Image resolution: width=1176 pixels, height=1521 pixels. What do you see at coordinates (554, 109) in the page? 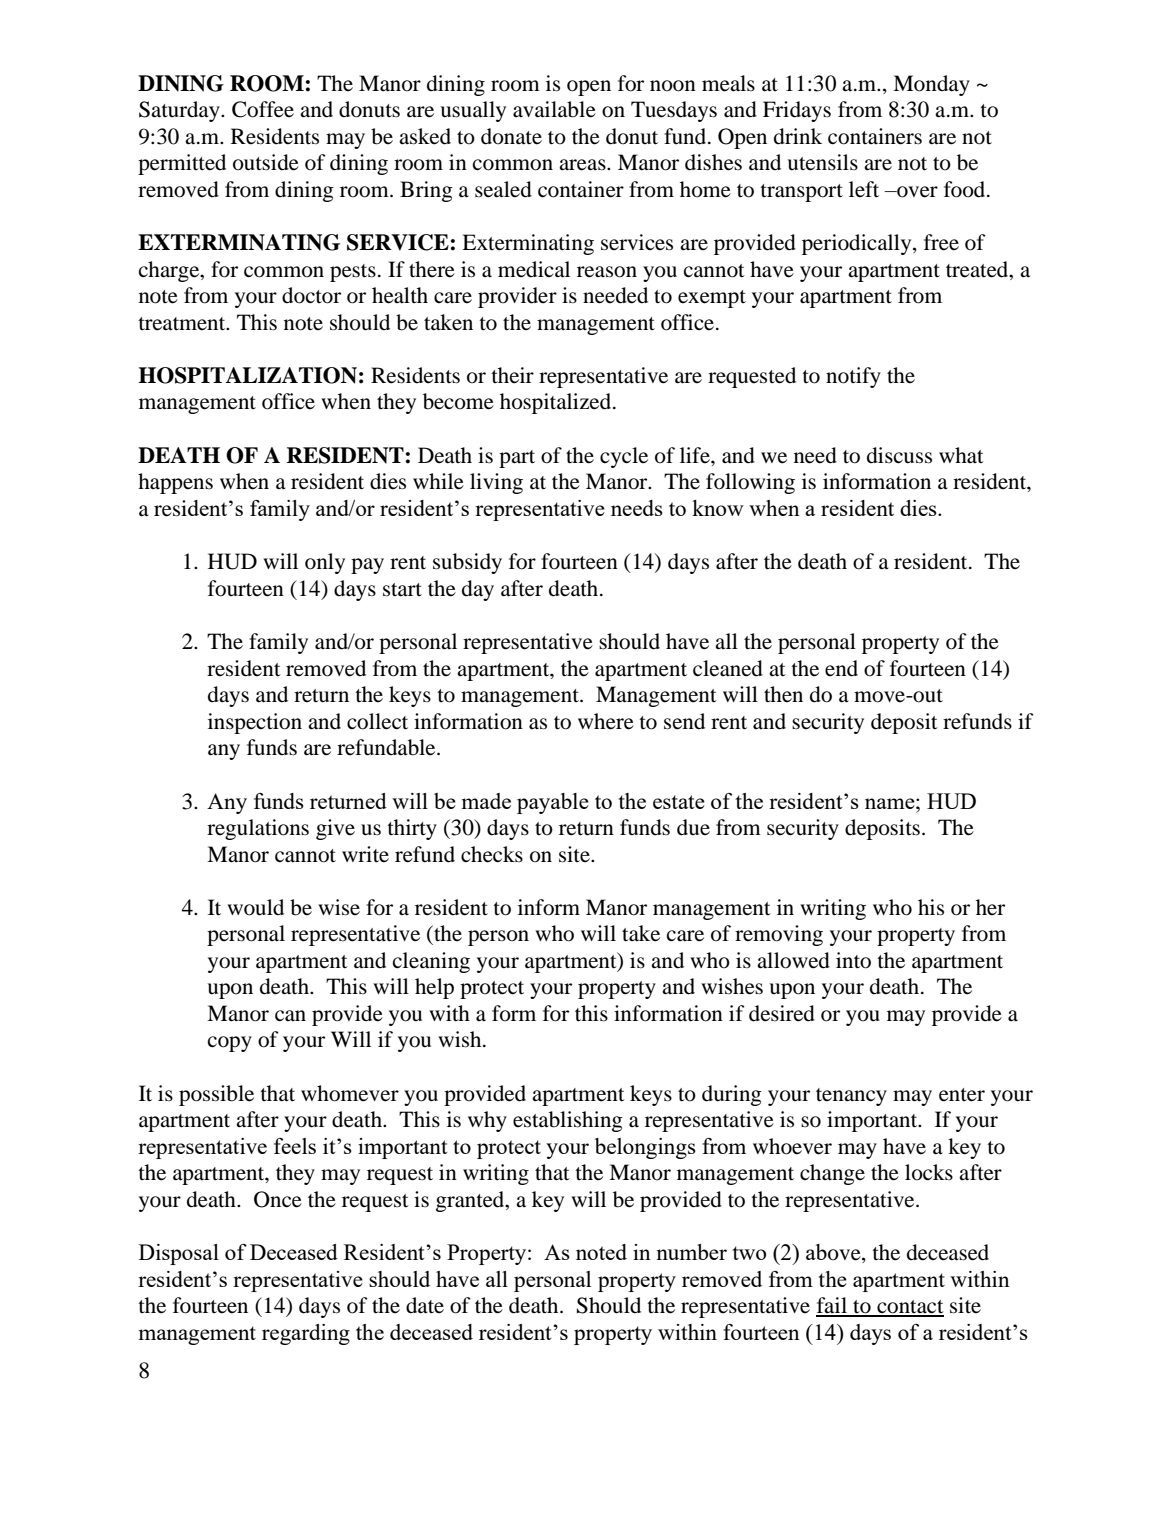
I see `available` at bounding box center [554, 109].
